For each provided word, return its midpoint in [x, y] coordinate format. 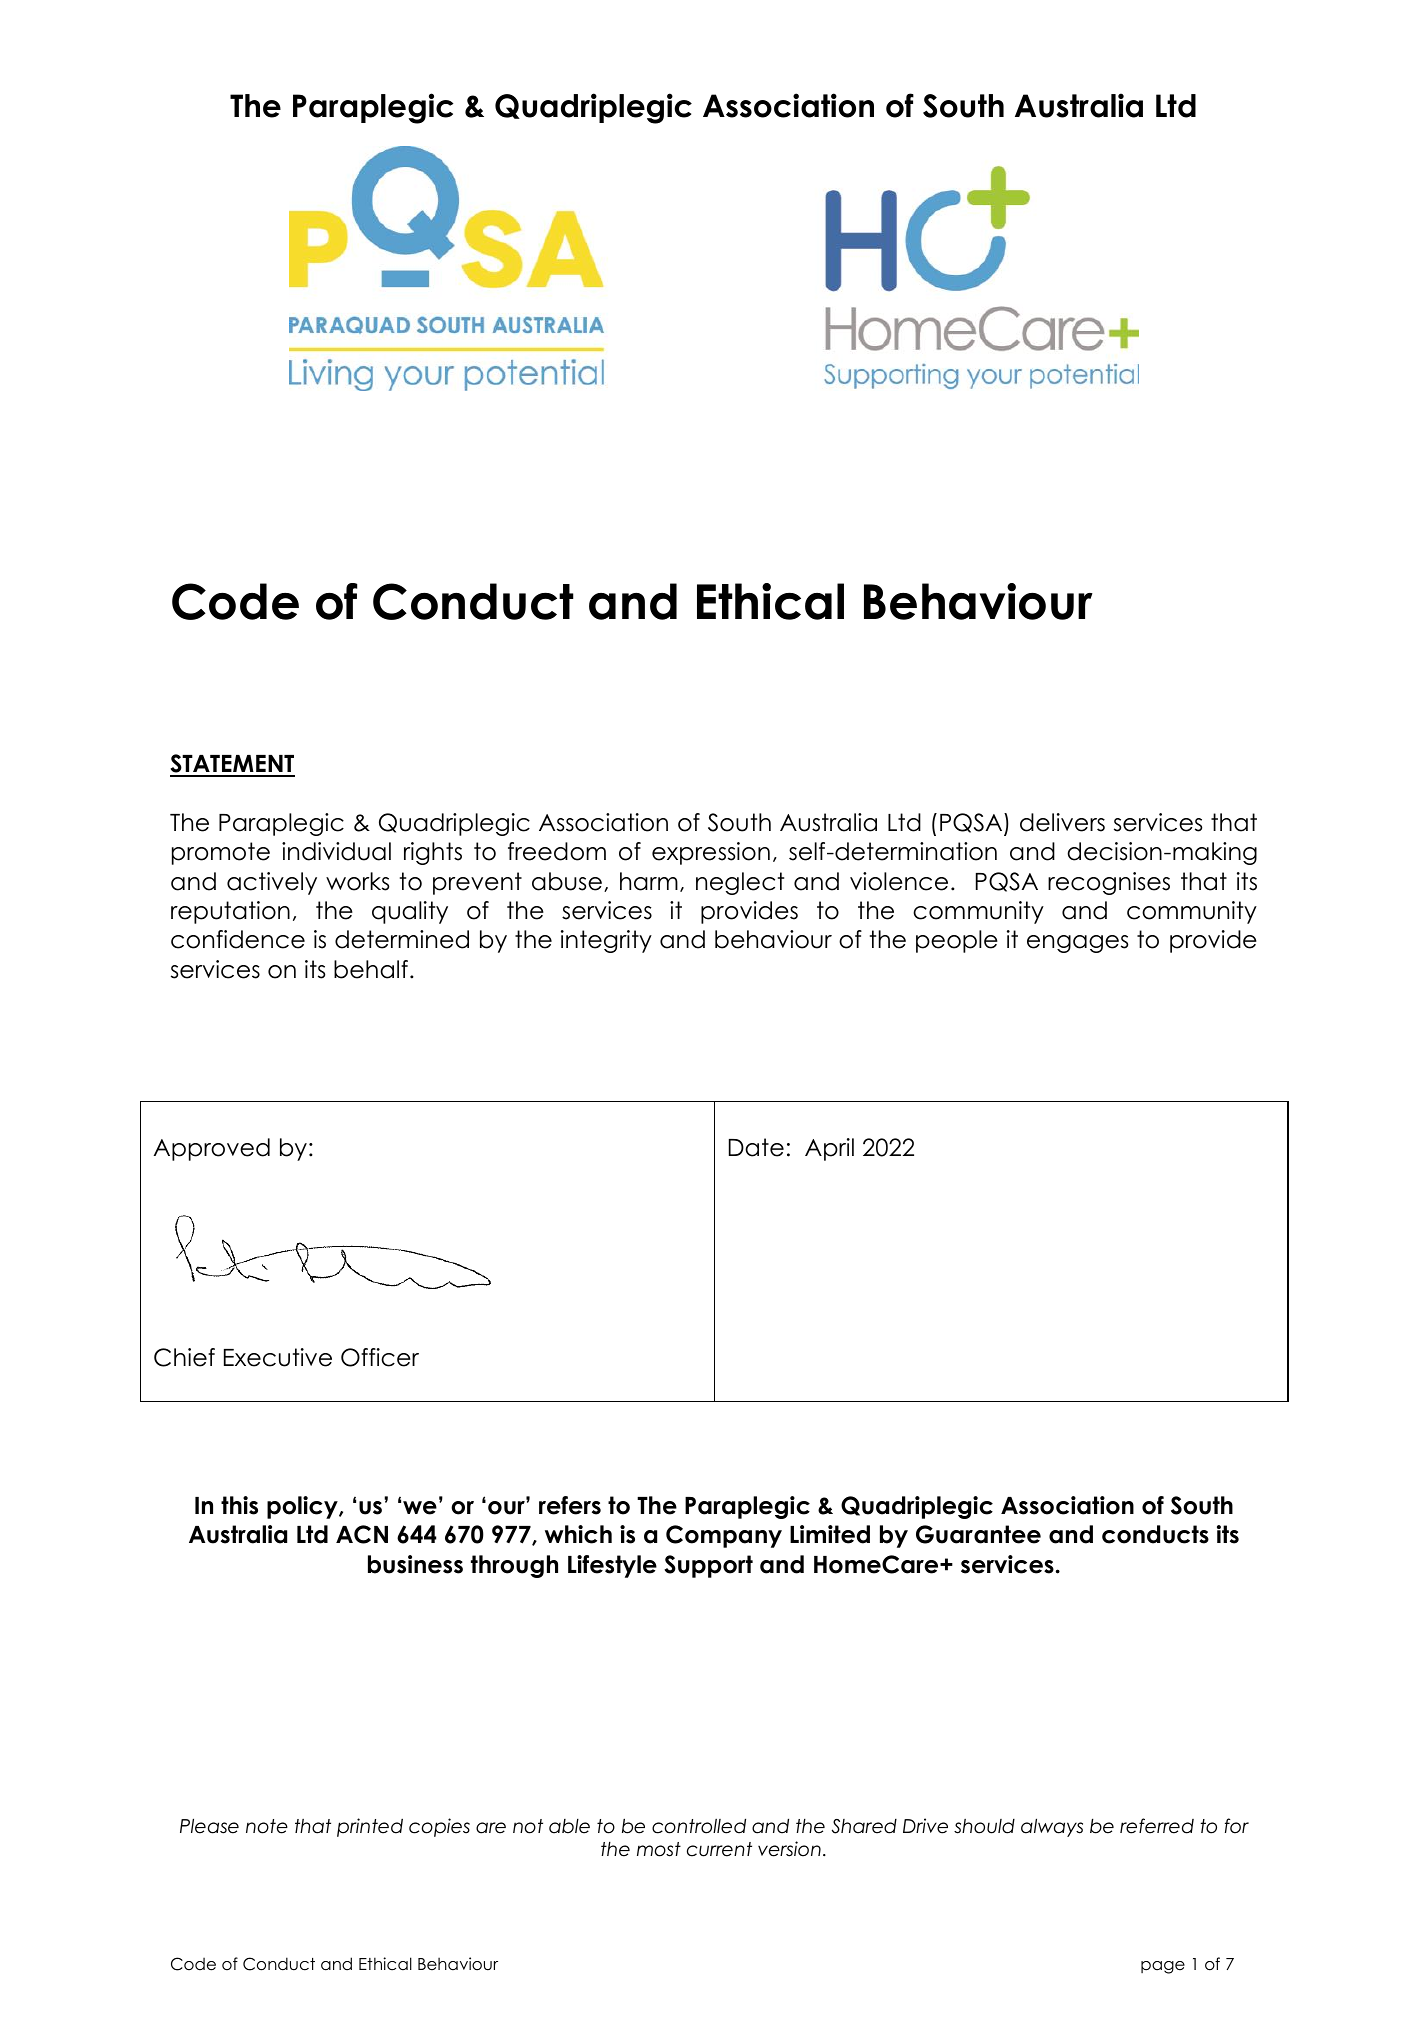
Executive [278, 1357]
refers [570, 1505]
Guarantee [978, 1534]
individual [336, 851]
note [267, 1826]
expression [711, 853]
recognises [1109, 883]
